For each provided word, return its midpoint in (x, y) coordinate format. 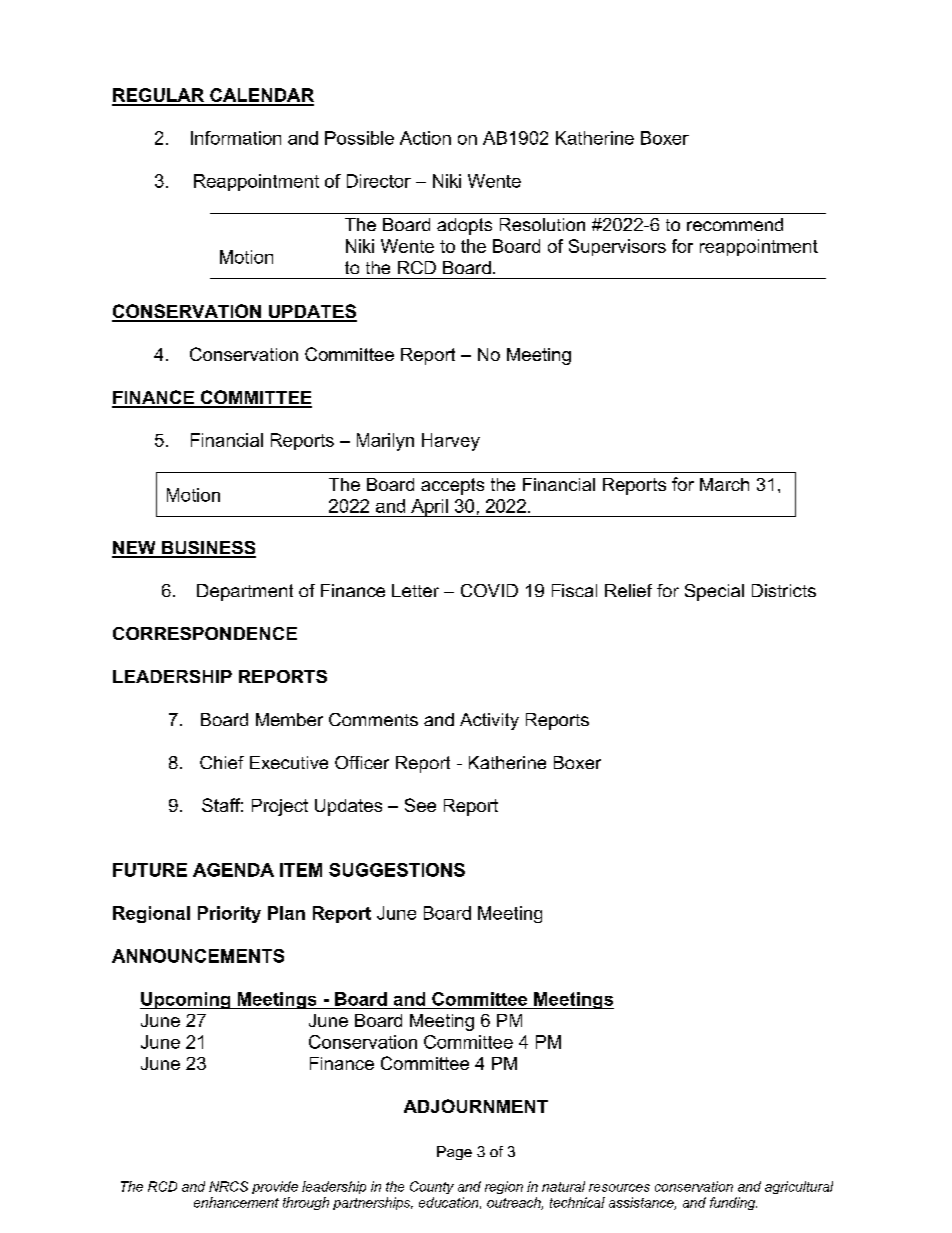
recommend (735, 224)
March (724, 484)
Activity (489, 721)
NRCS (228, 1186)
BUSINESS (208, 549)
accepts (452, 486)
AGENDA (233, 870)
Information (236, 138)
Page (454, 1153)
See (420, 805)
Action (425, 138)
